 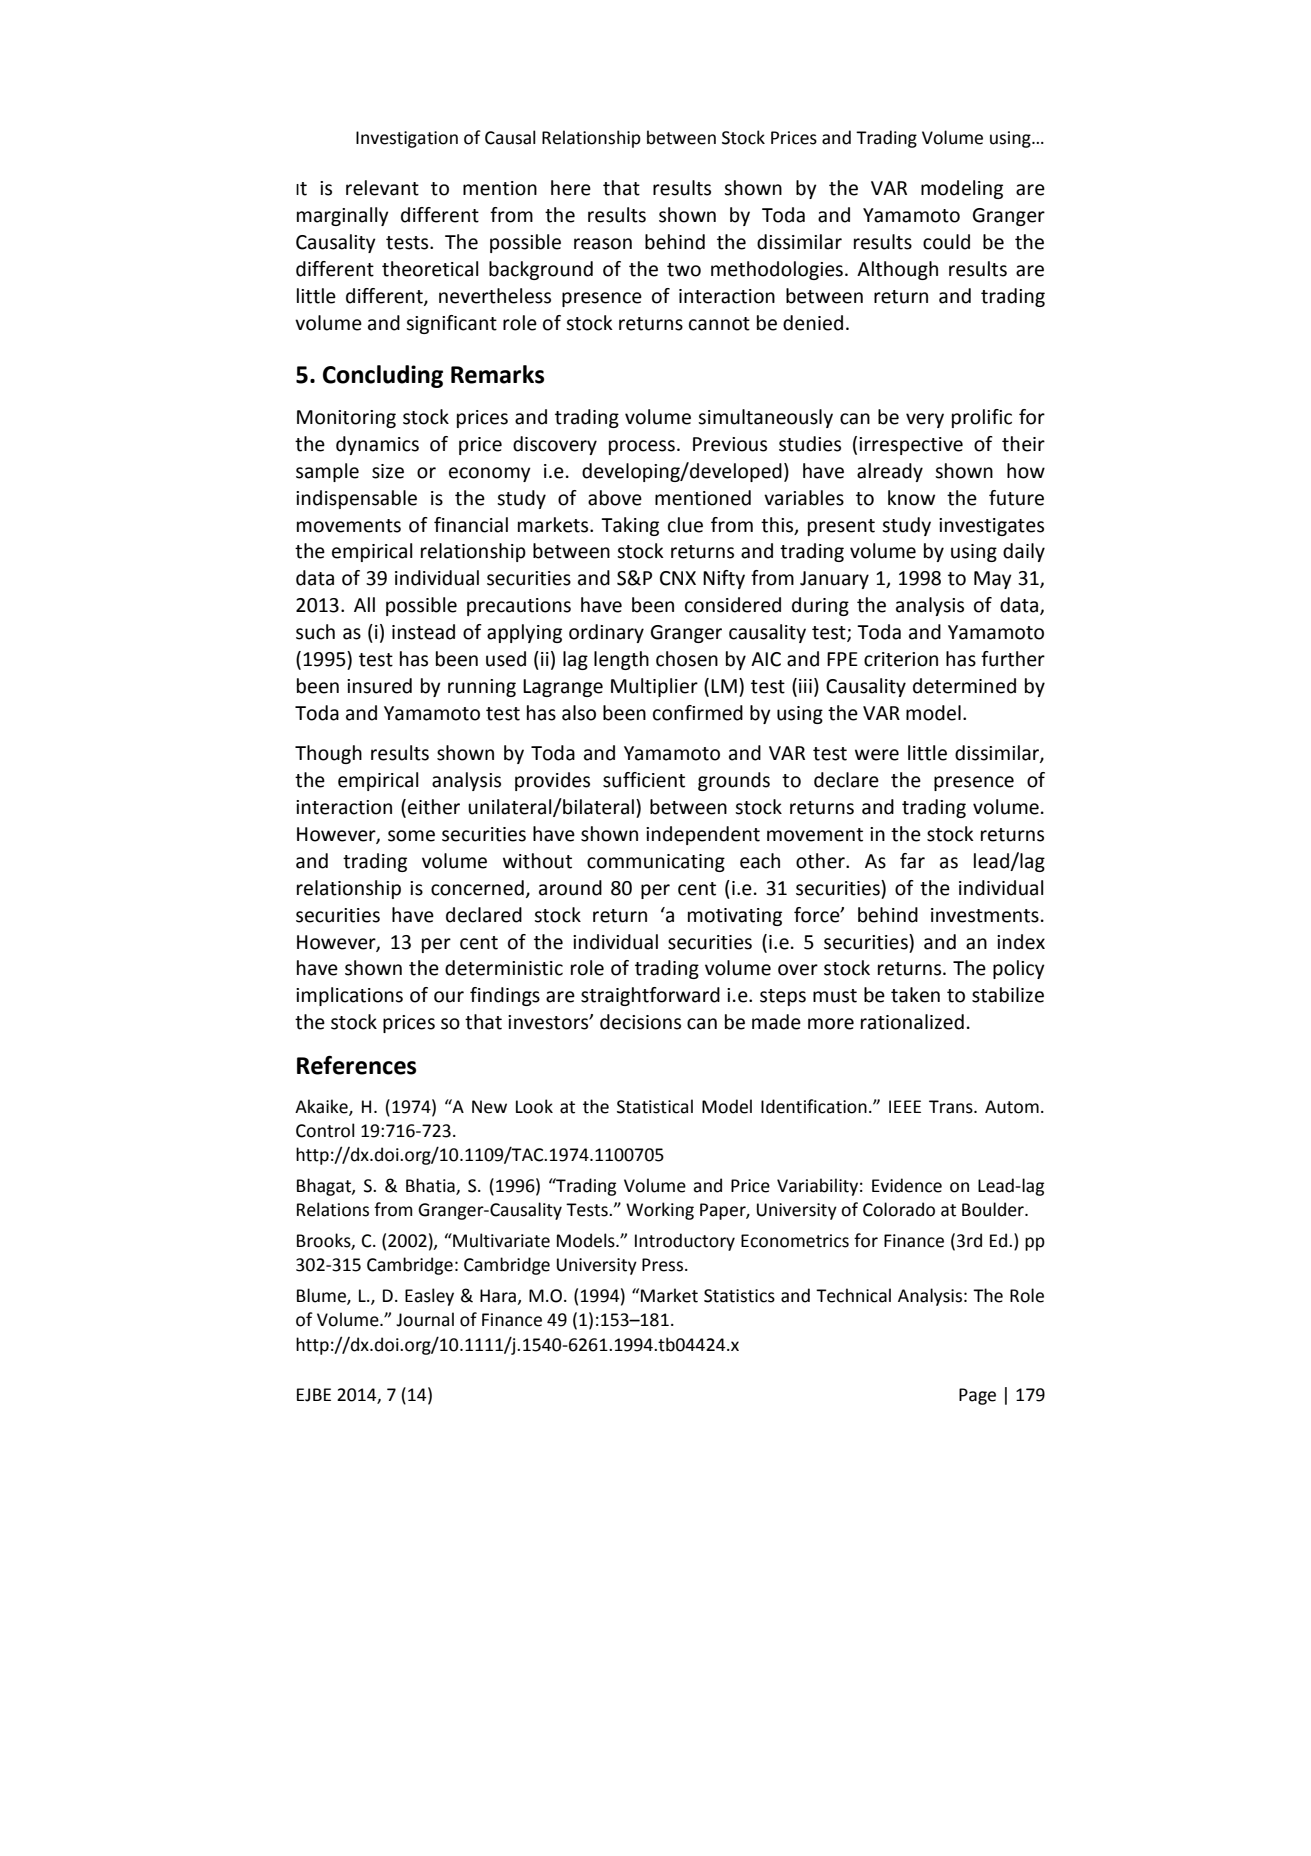 I want to click on relevant, so click(x=382, y=188).
